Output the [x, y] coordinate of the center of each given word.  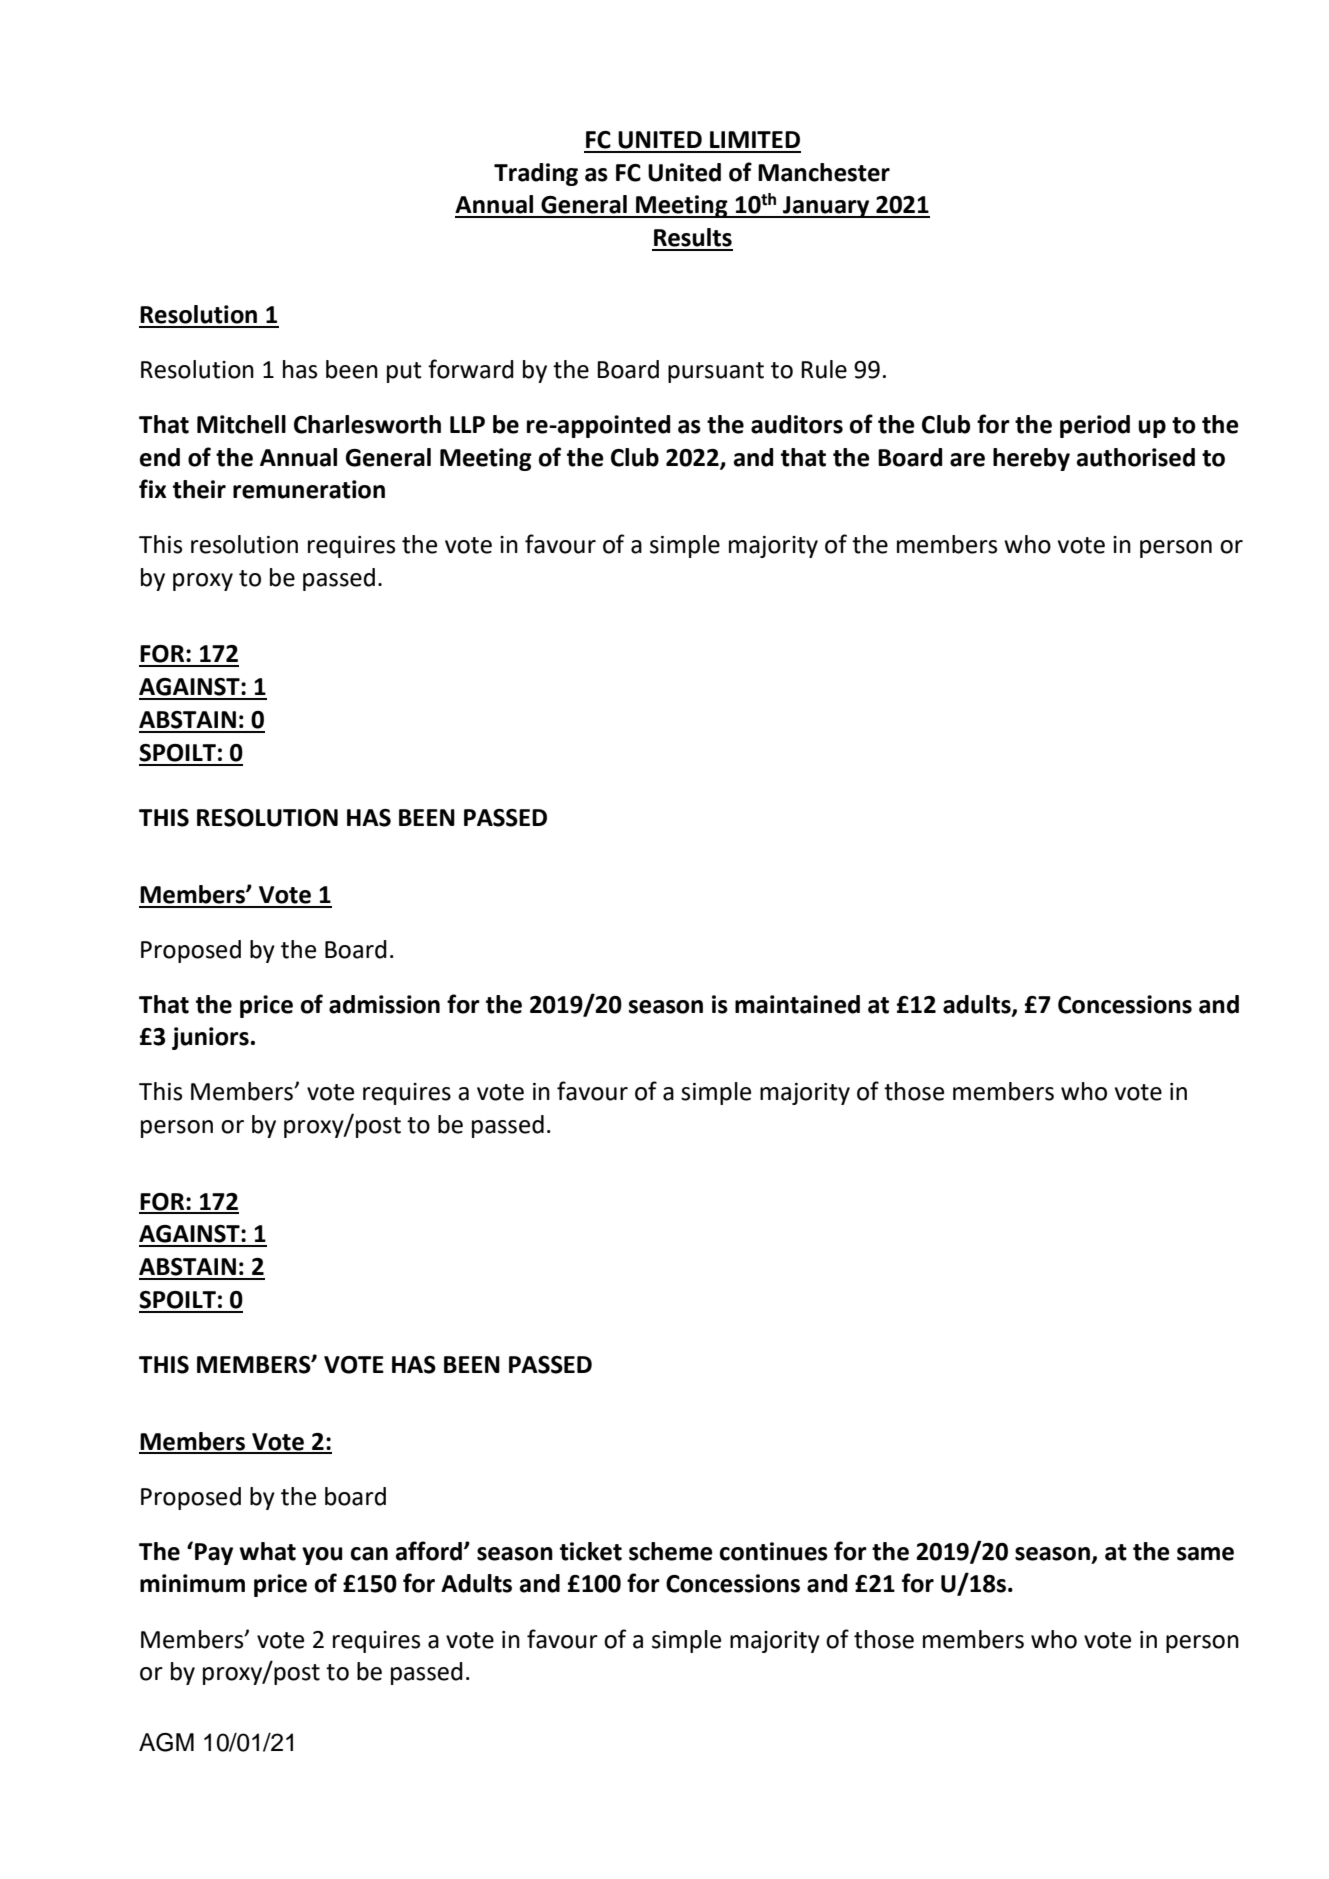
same [1205, 1554]
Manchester [824, 172]
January [826, 207]
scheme [670, 1551]
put [404, 372]
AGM [166, 1742]
